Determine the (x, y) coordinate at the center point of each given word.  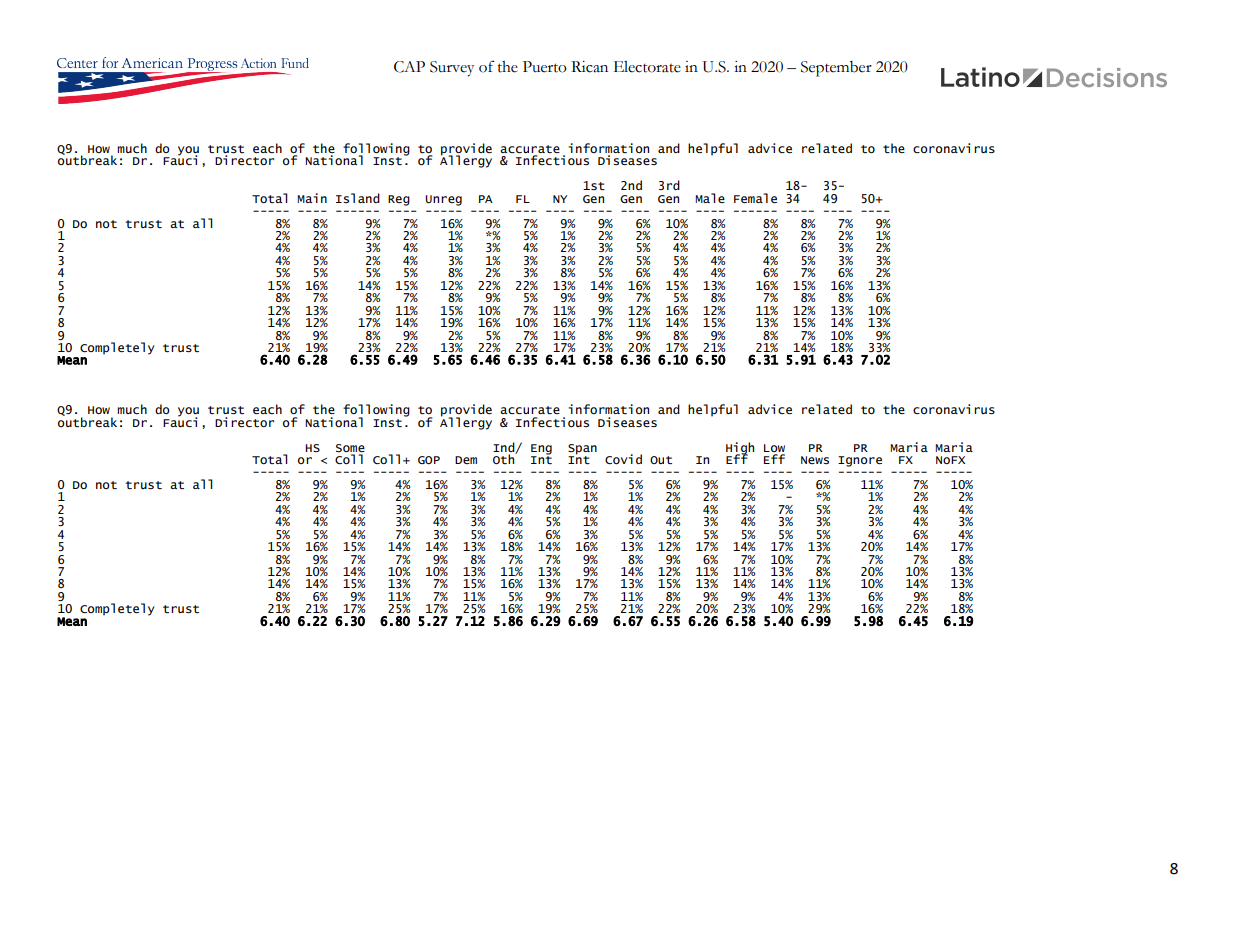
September (836, 69)
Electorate (647, 67)
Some (350, 448)
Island (358, 198)
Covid (623, 459)
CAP (409, 67)
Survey (452, 69)
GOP (429, 460)
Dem (466, 460)
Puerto (545, 67)
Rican (589, 67)
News (815, 460)
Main (312, 198)
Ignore (860, 461)
